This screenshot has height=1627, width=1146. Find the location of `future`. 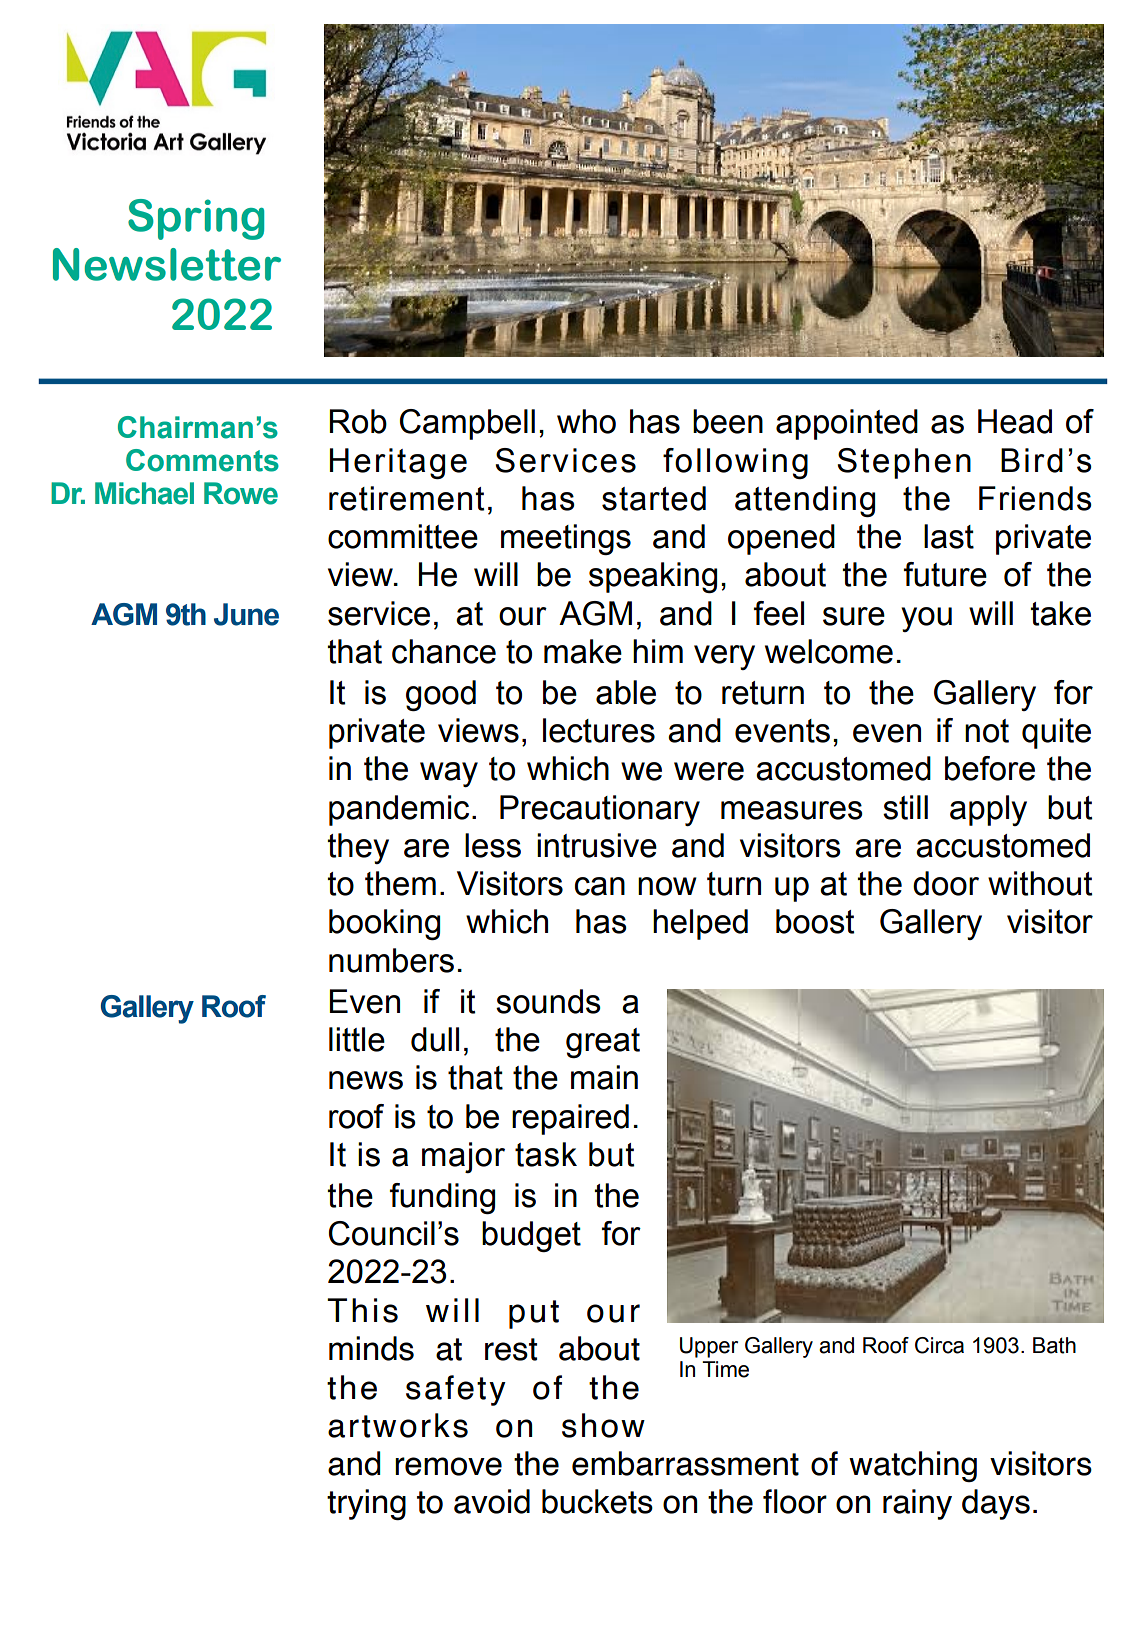

future is located at coordinates (945, 574).
